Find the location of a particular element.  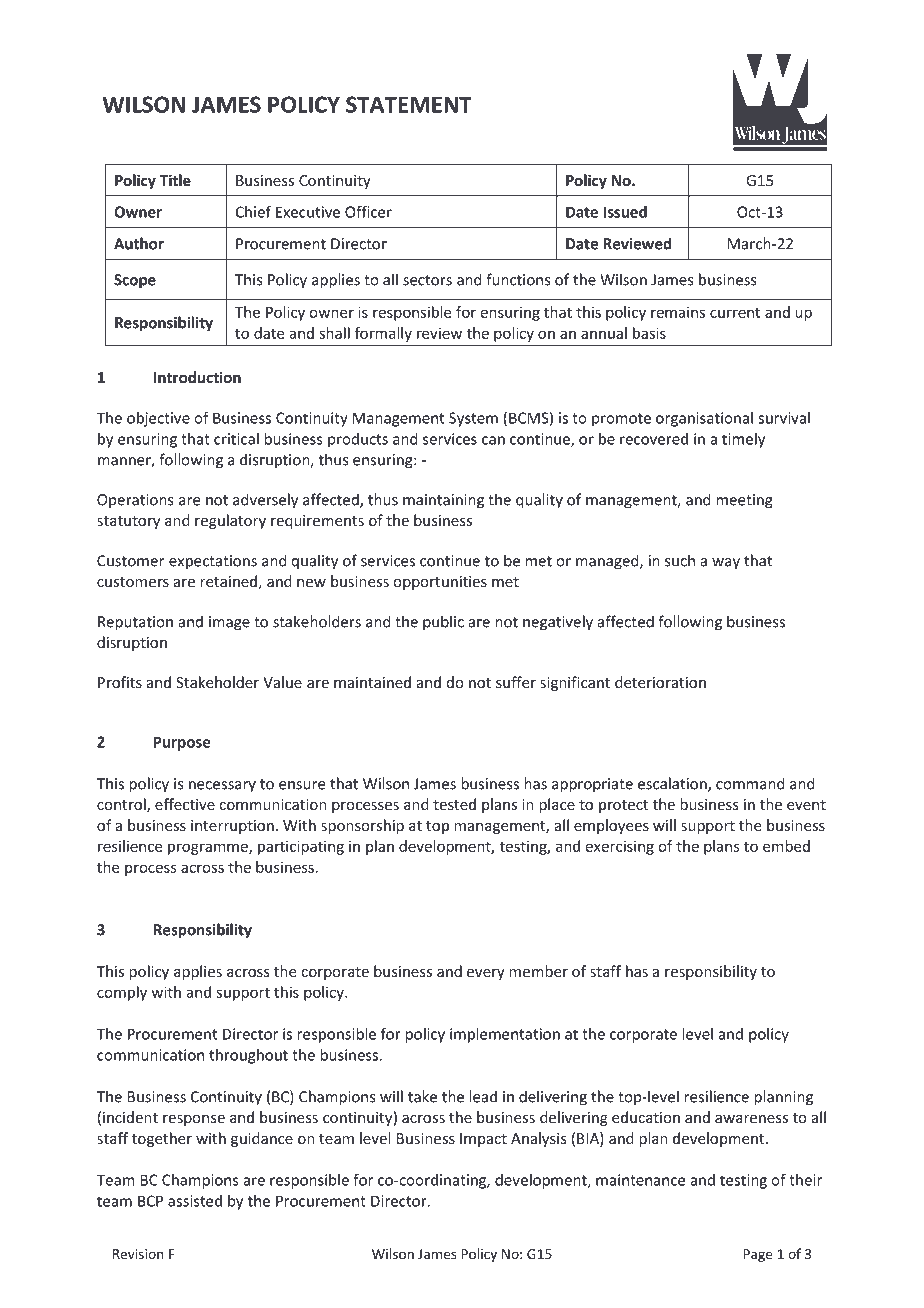

organisational is located at coordinates (704, 419).
